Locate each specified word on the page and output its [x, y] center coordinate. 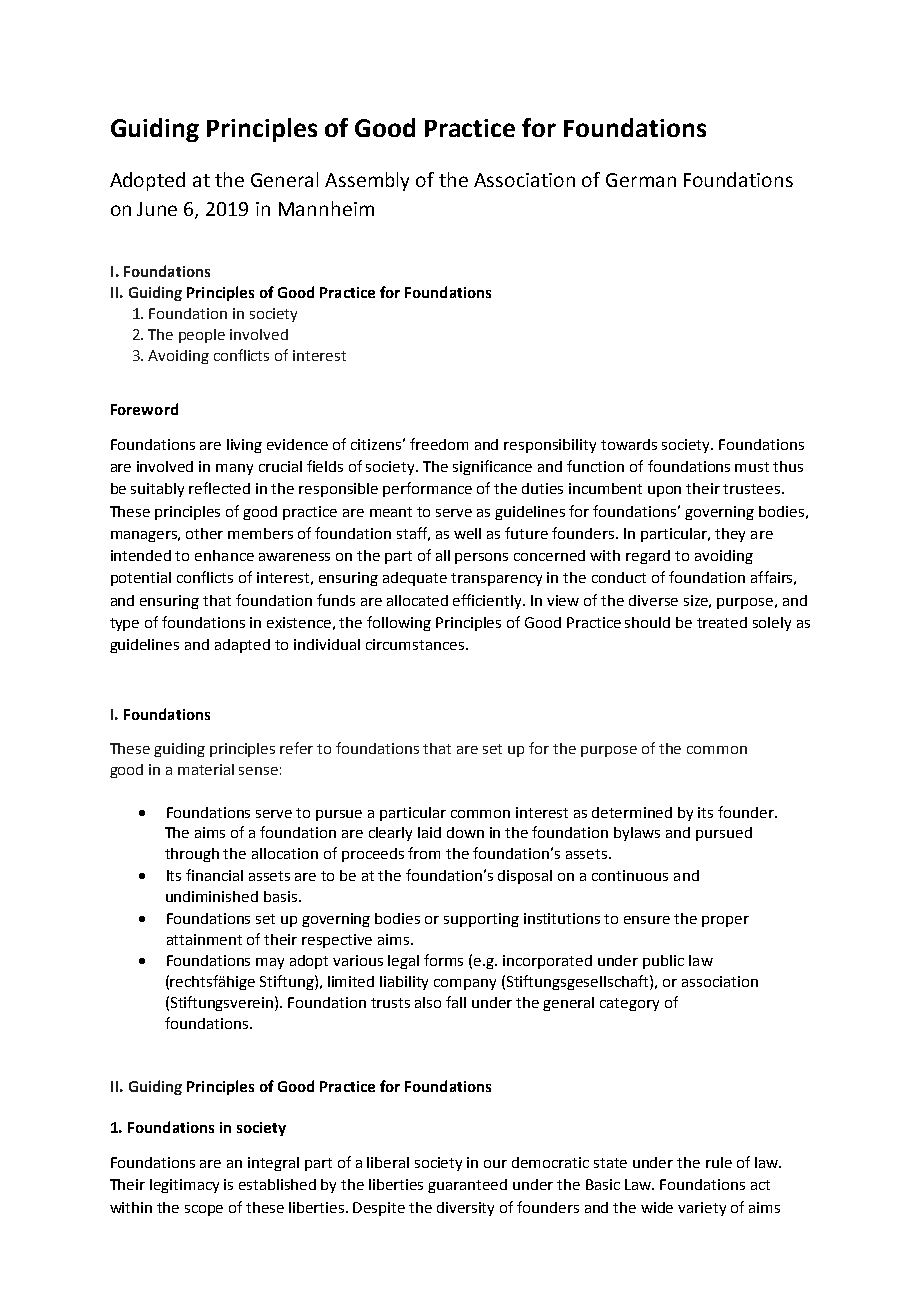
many [234, 469]
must [752, 467]
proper [725, 921]
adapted [242, 646]
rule [719, 1162]
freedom [439, 444]
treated [722, 622]
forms [443, 960]
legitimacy [184, 1186]
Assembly [367, 181]
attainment [204, 939]
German [641, 180]
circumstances [415, 644]
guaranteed [467, 1186]
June [157, 209]
